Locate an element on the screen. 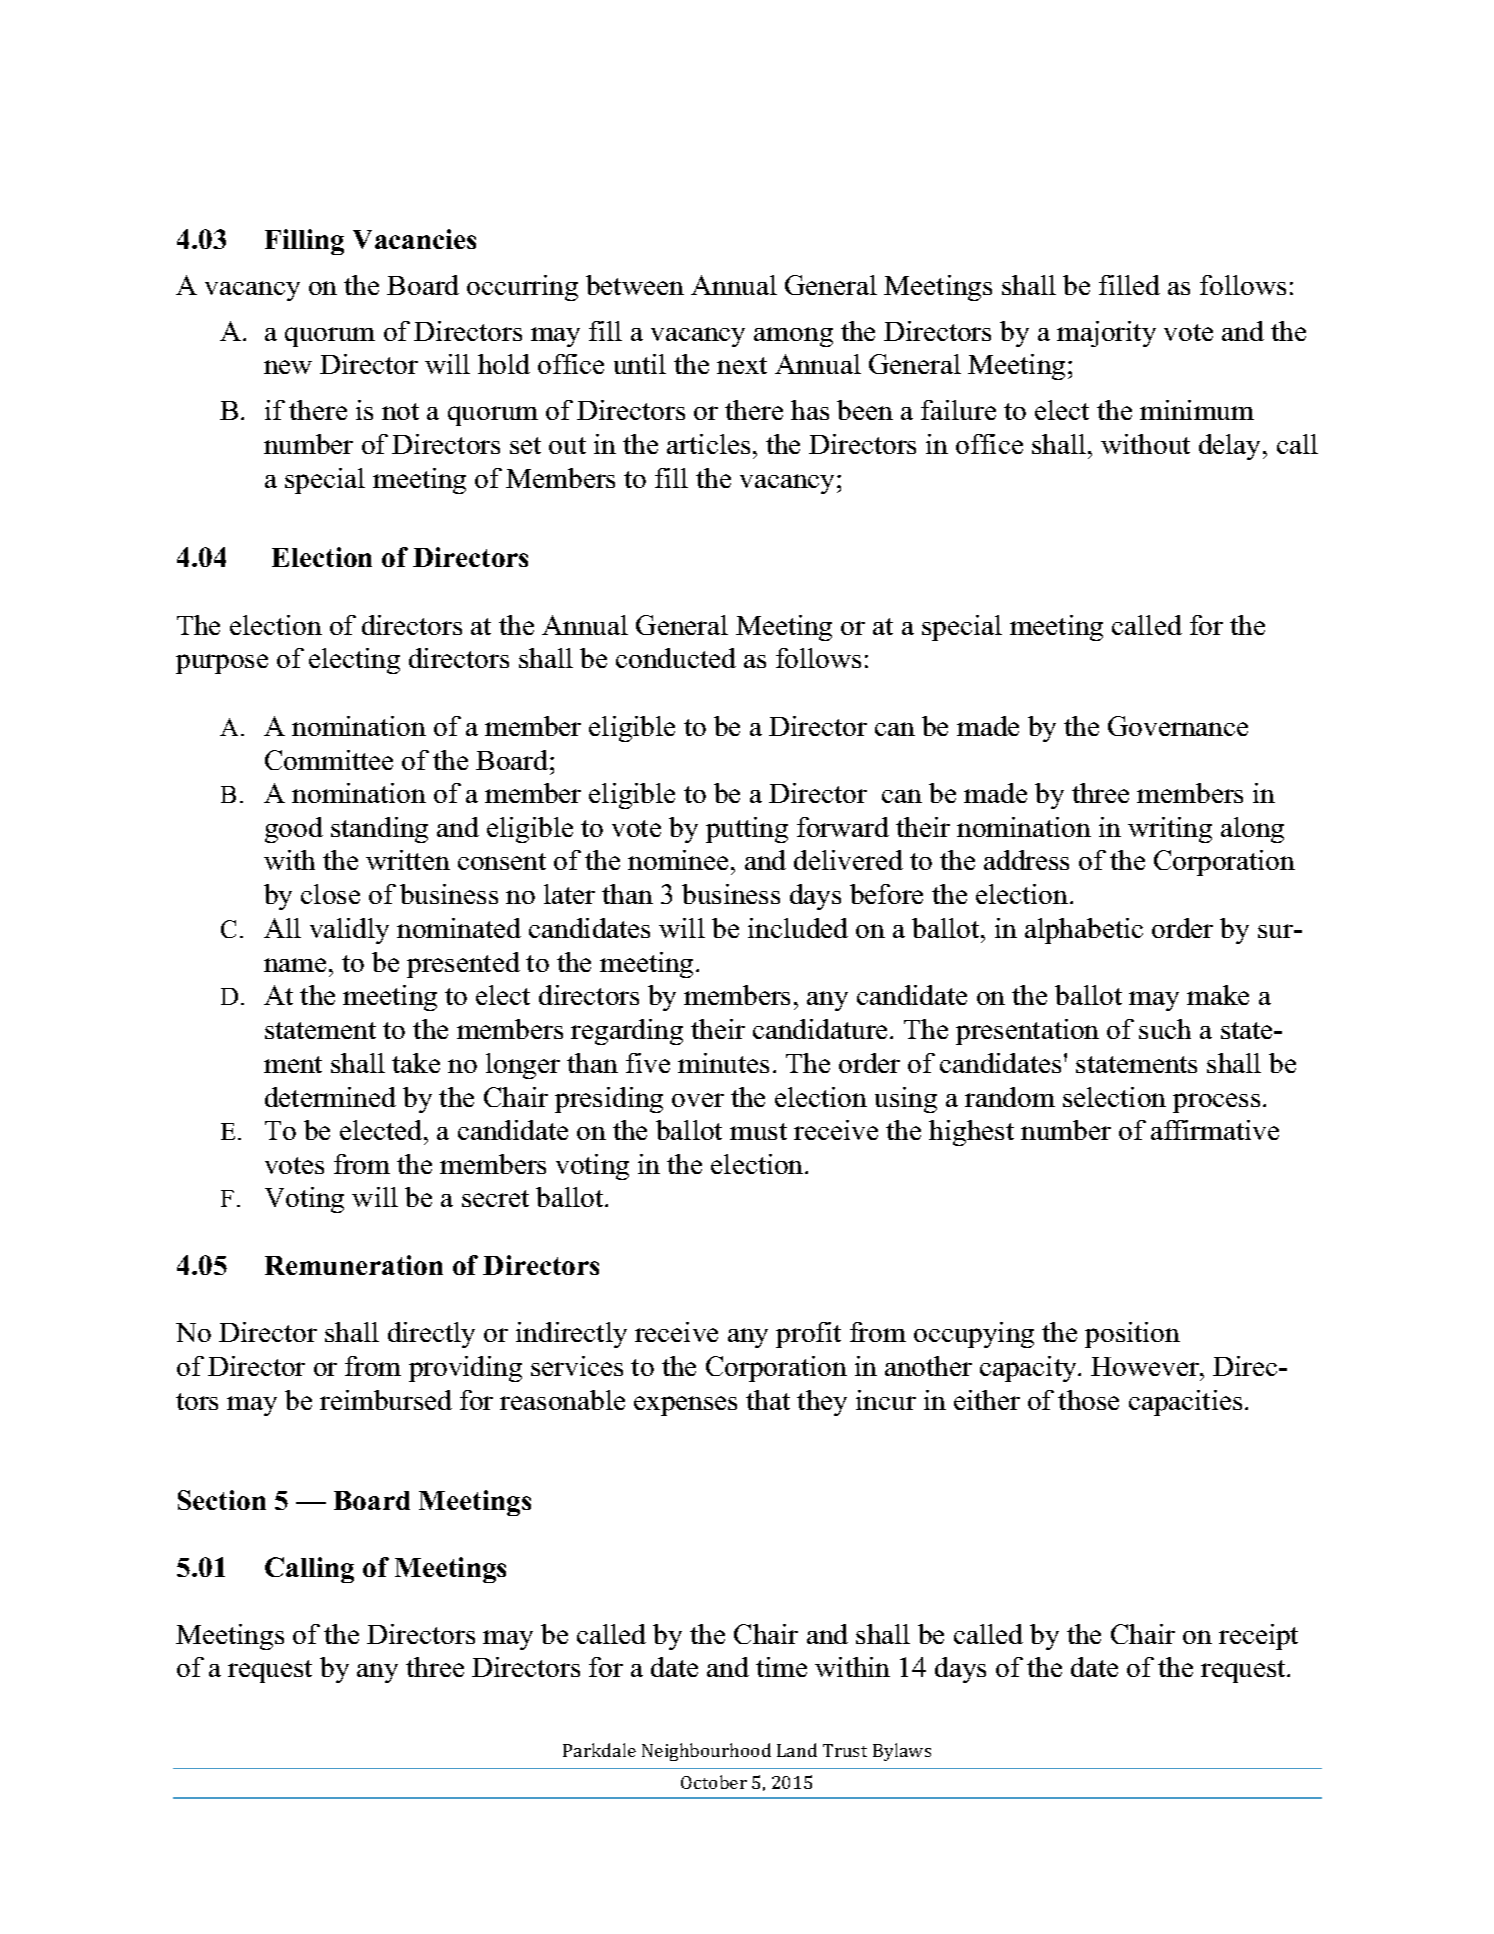  position is located at coordinates (1132, 1335).
